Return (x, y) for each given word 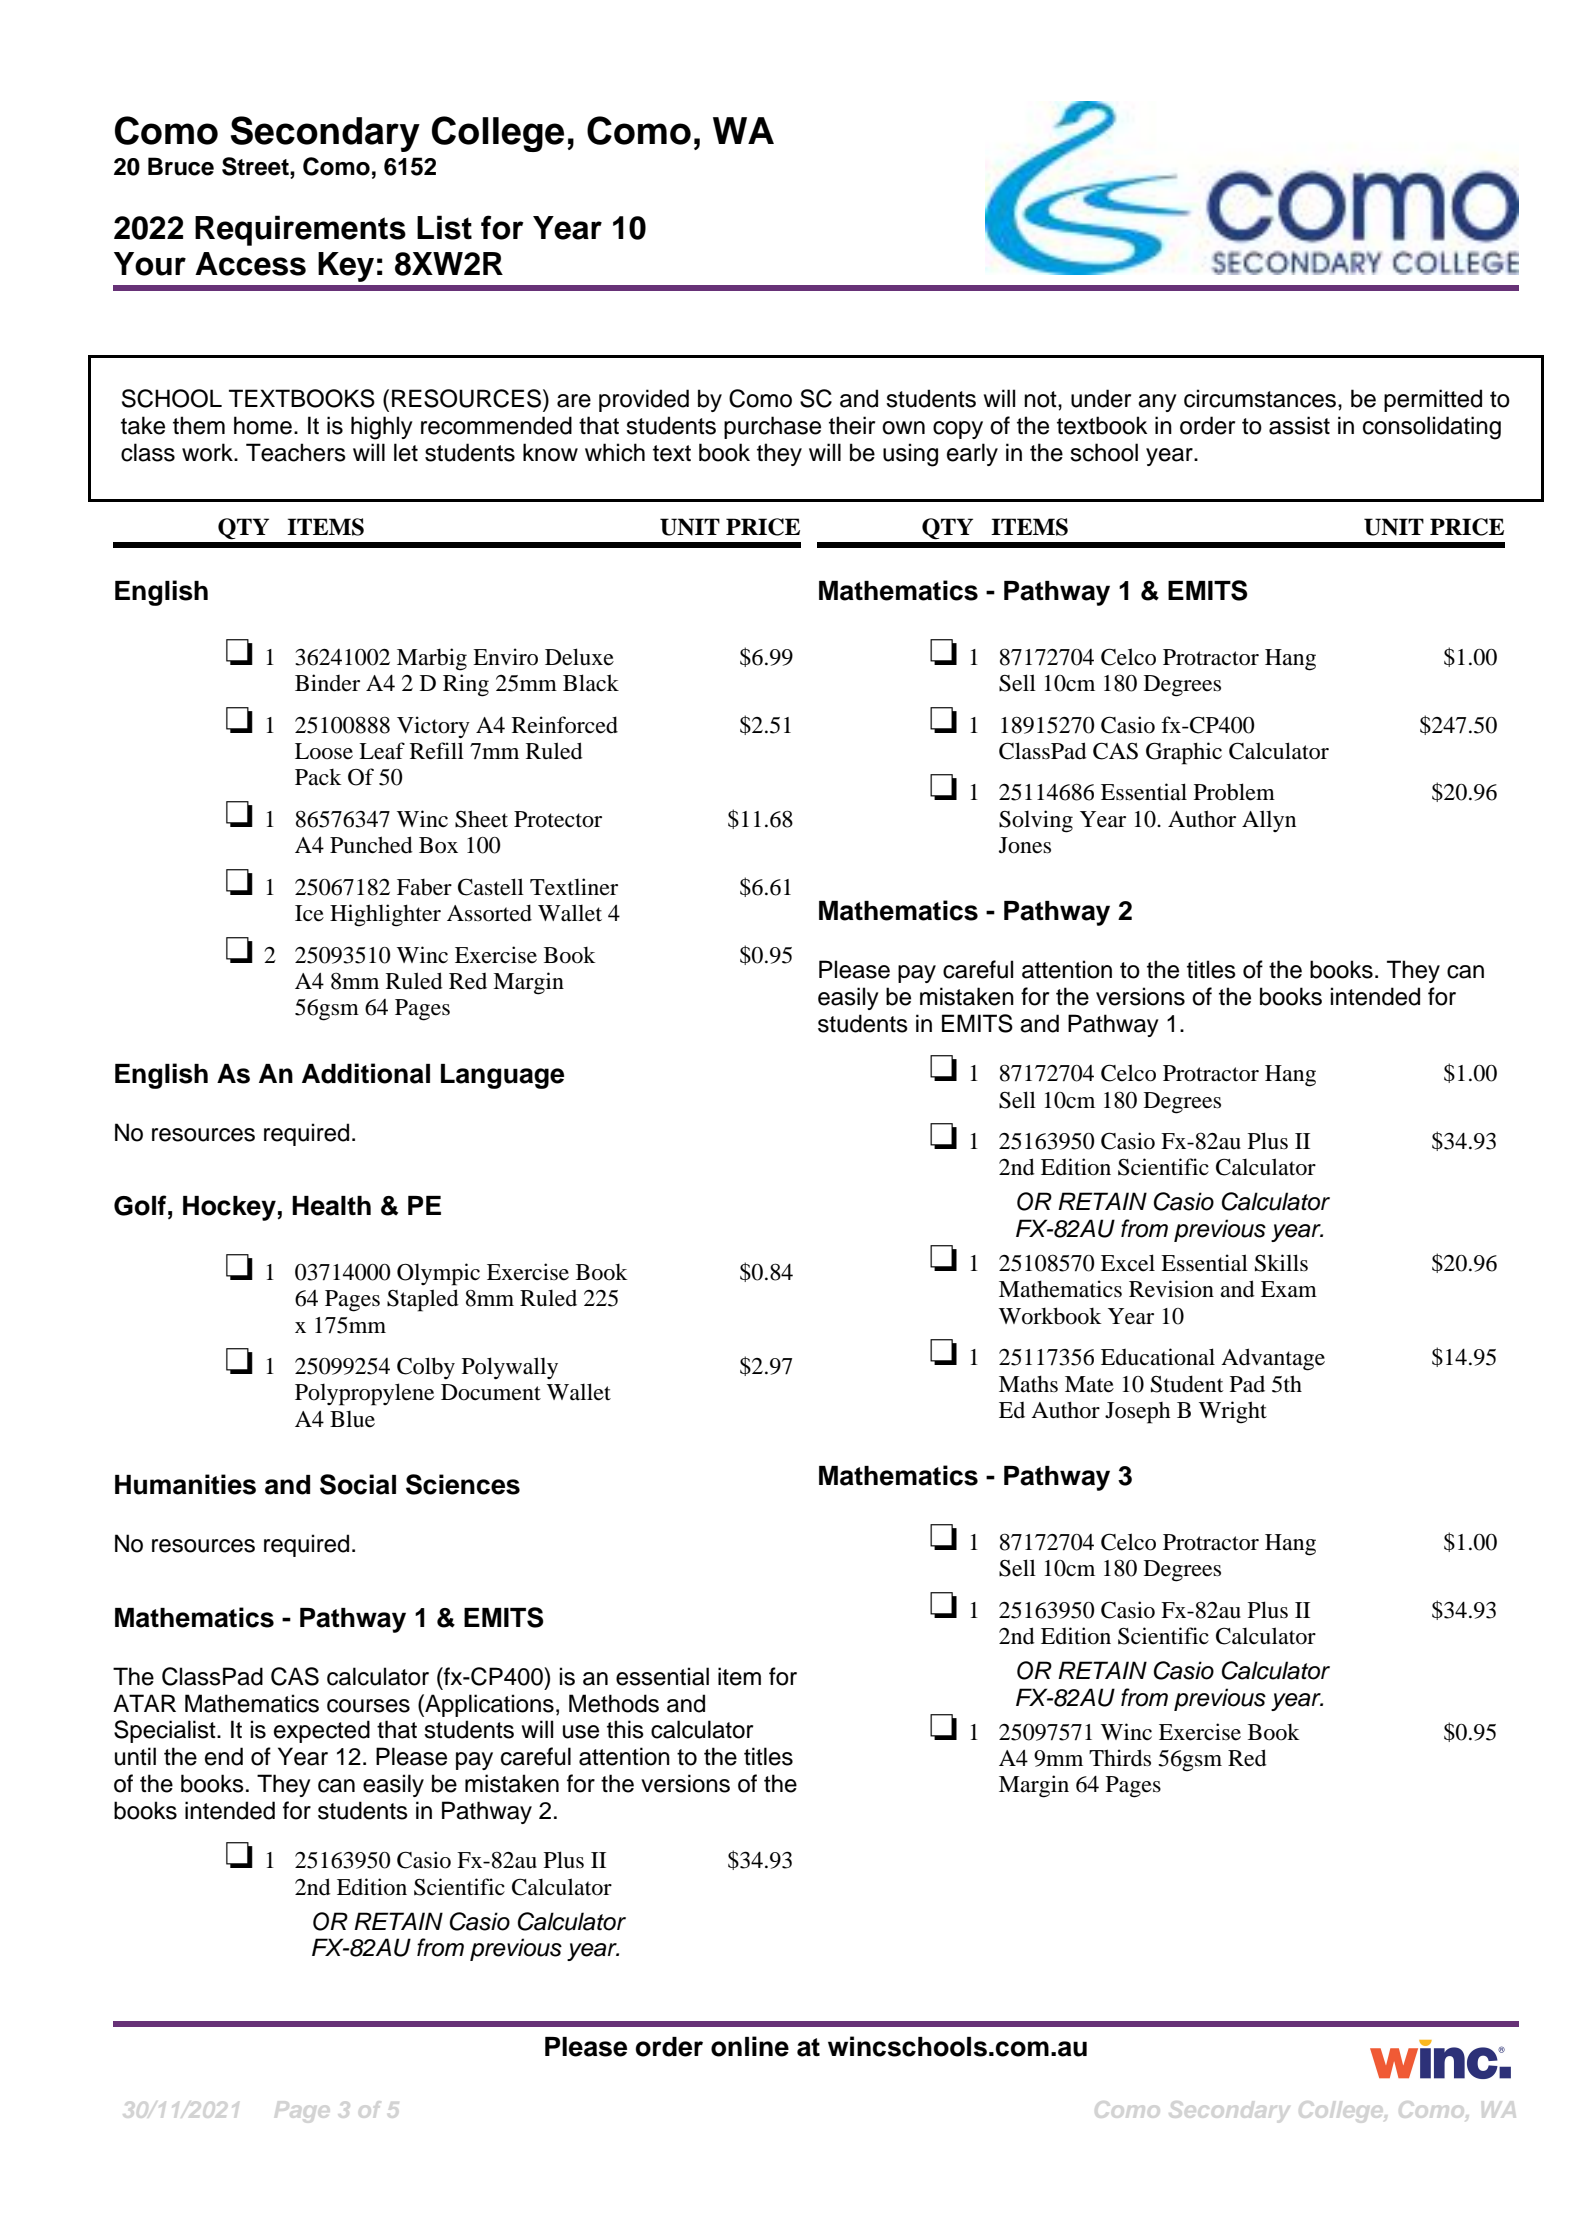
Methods (614, 1703)
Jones (1025, 845)
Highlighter (385, 915)
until (135, 1756)
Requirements (300, 230)
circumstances (1260, 398)
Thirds (1120, 1758)
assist (1299, 425)
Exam (1289, 1289)
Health (331, 1206)
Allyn (1269, 821)
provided (644, 400)
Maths (1028, 1384)
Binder (327, 683)
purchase (772, 427)
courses (368, 1706)
